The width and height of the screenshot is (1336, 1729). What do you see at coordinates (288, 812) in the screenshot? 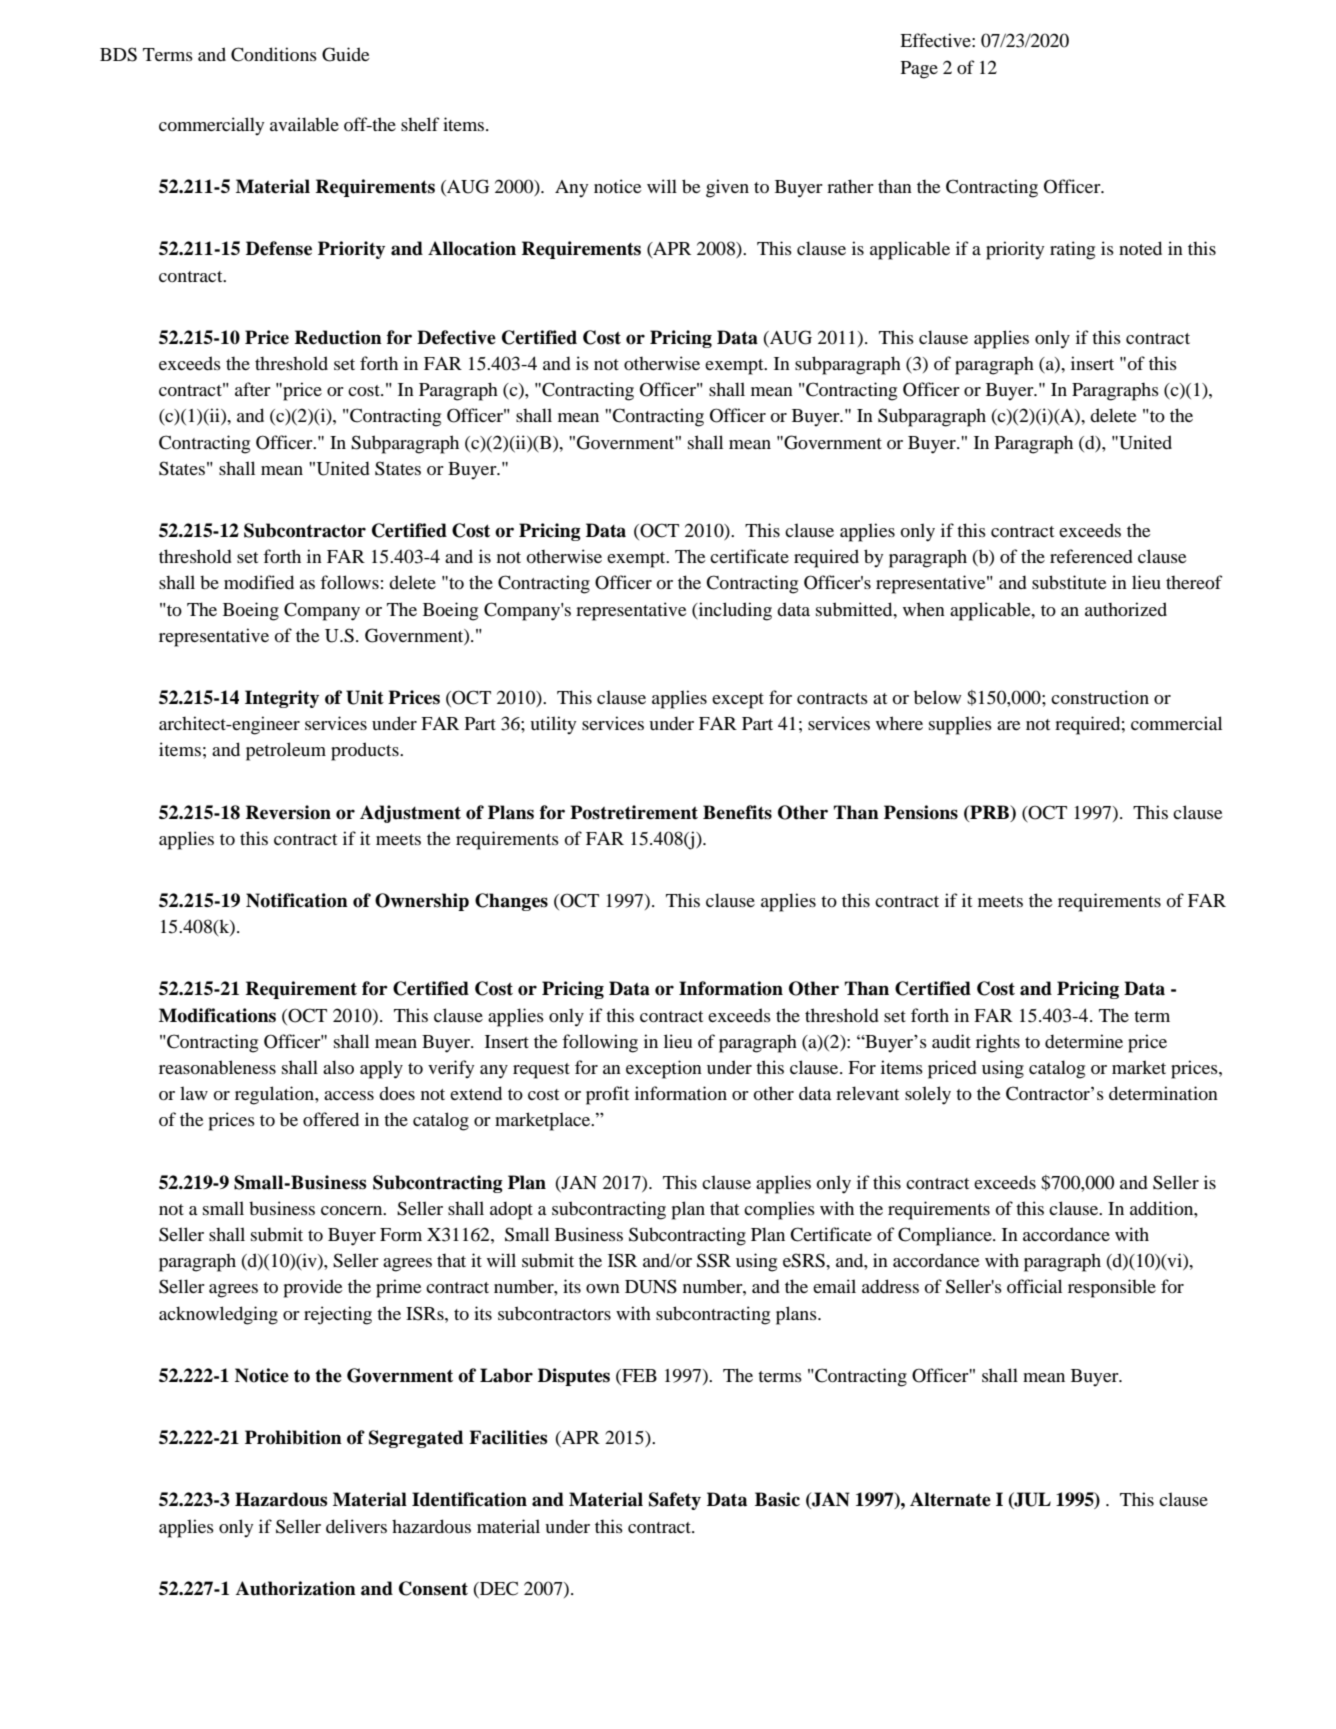
I see `Reversion` at bounding box center [288, 812].
